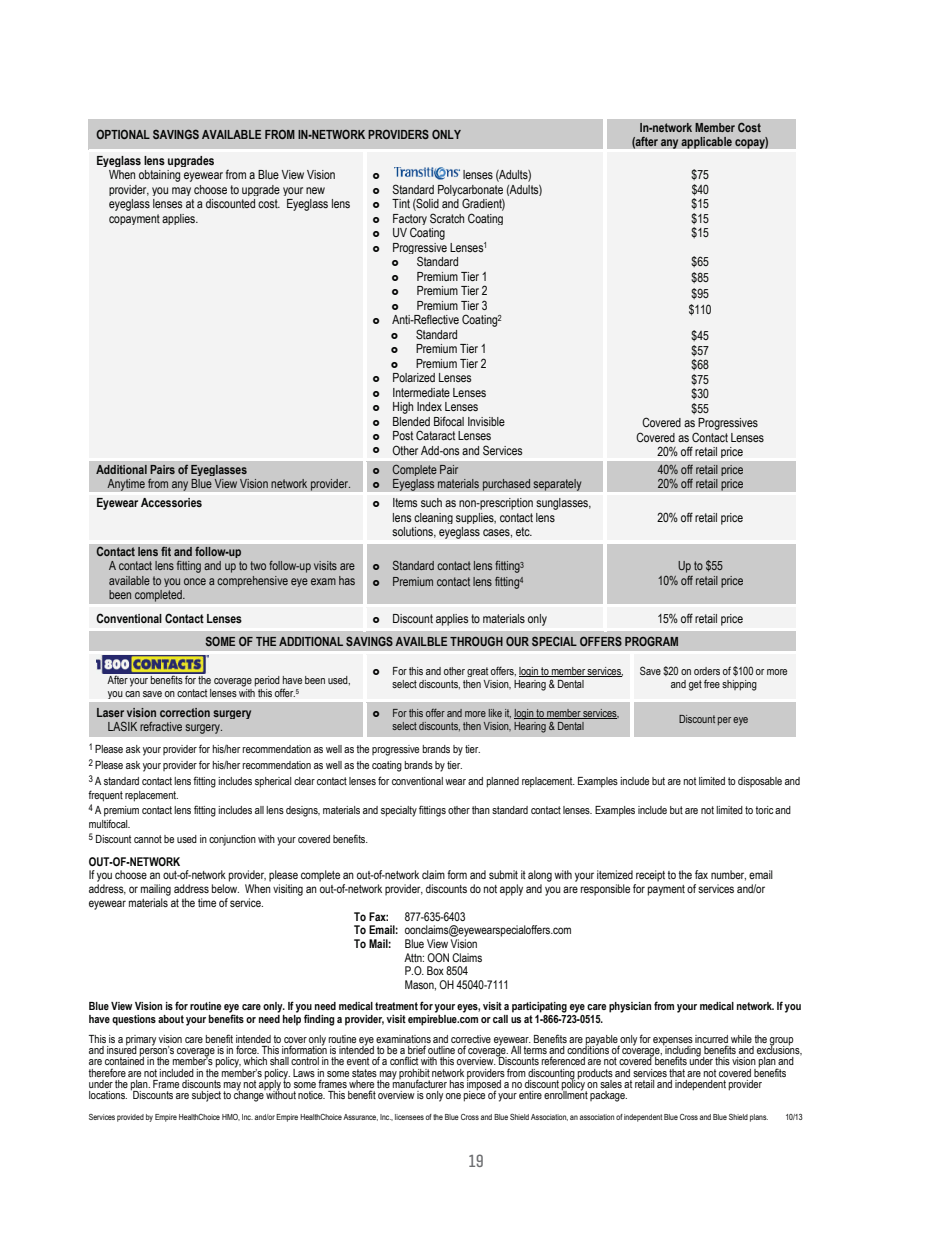  What do you see at coordinates (453, 1096) in the screenshot?
I see `one` at bounding box center [453, 1096].
